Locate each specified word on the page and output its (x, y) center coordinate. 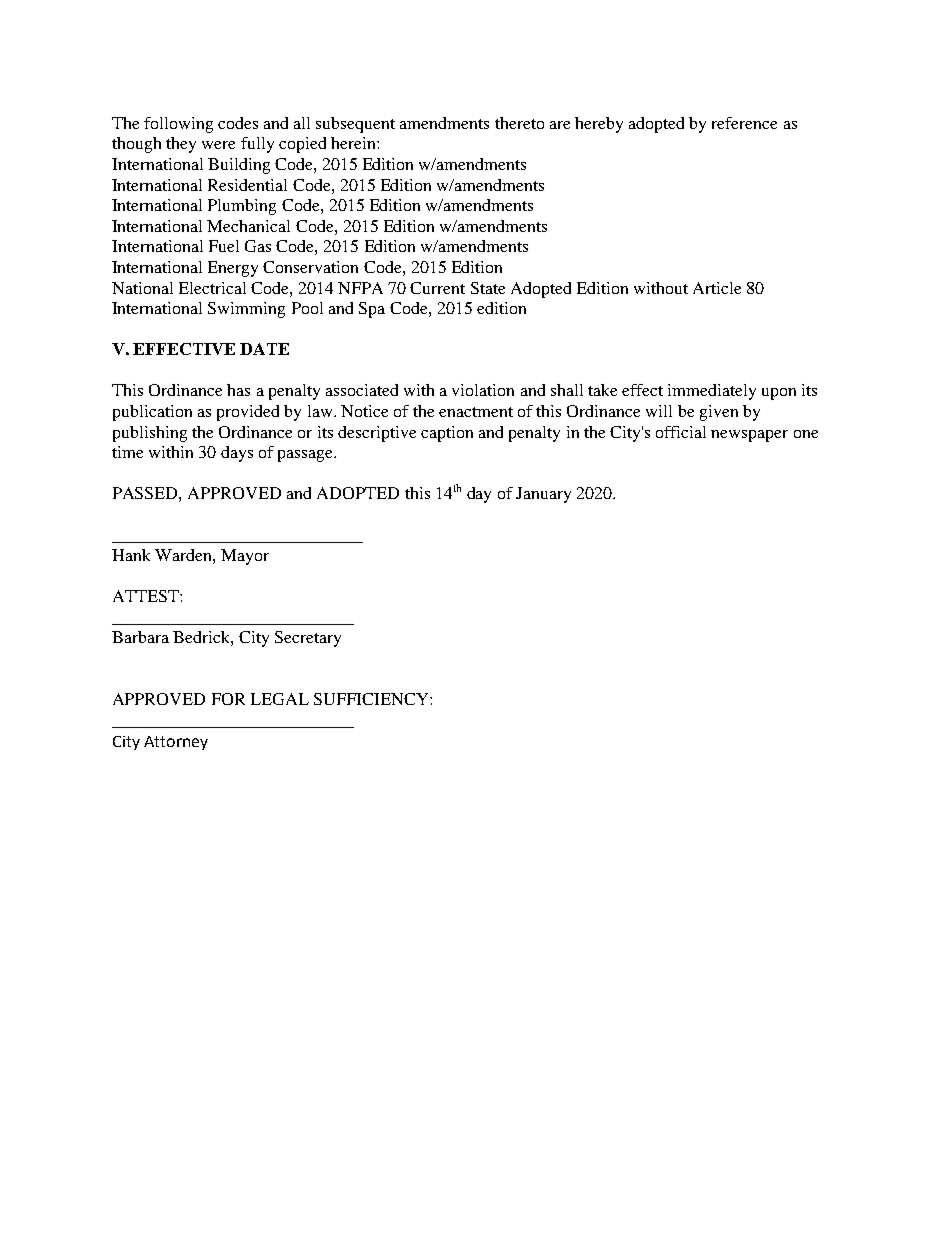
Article (717, 288)
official (681, 432)
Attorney (176, 743)
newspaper (749, 436)
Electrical (212, 288)
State (488, 288)
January (543, 495)
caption (447, 434)
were (218, 145)
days (237, 454)
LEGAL (280, 699)
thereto (519, 123)
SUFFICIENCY (372, 699)
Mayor (245, 557)
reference (744, 123)
